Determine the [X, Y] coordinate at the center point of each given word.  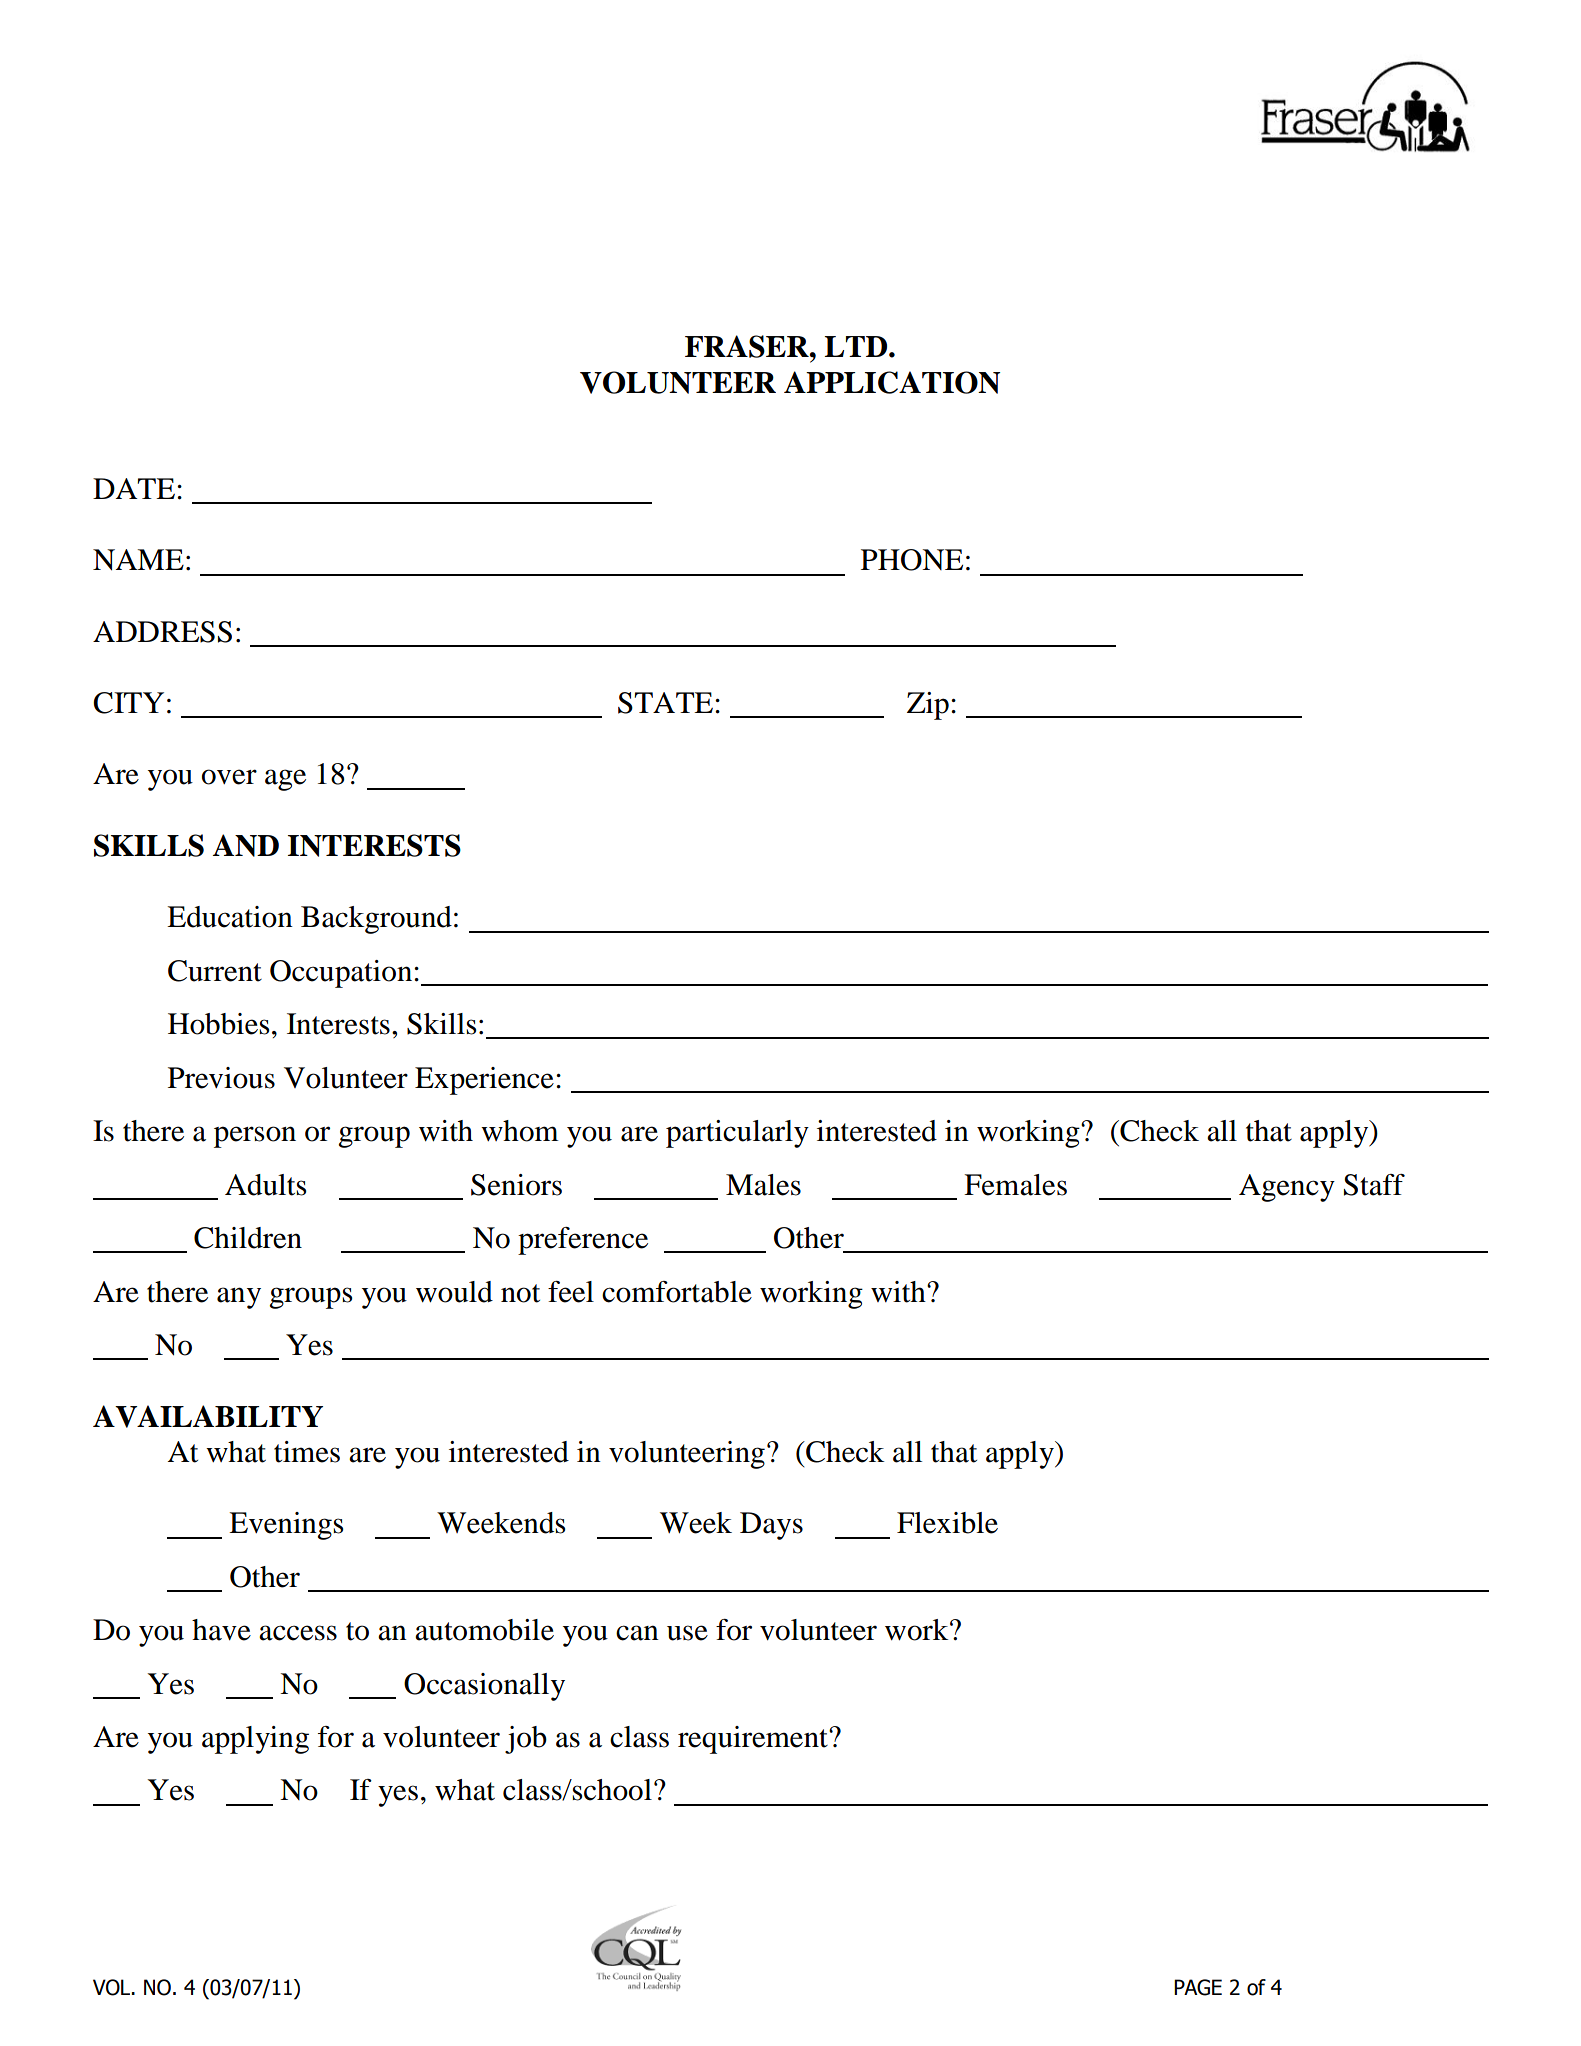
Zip [928, 706]
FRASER [748, 346]
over [229, 777]
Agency [1287, 1188]
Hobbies [219, 1024]
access [298, 1633]
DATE [135, 488]
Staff [1374, 1185]
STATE [665, 703]
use [687, 1633]
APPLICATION [892, 382]
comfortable [677, 1292]
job [526, 1740]
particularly [737, 1134]
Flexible [947, 1523]
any [239, 1298]
